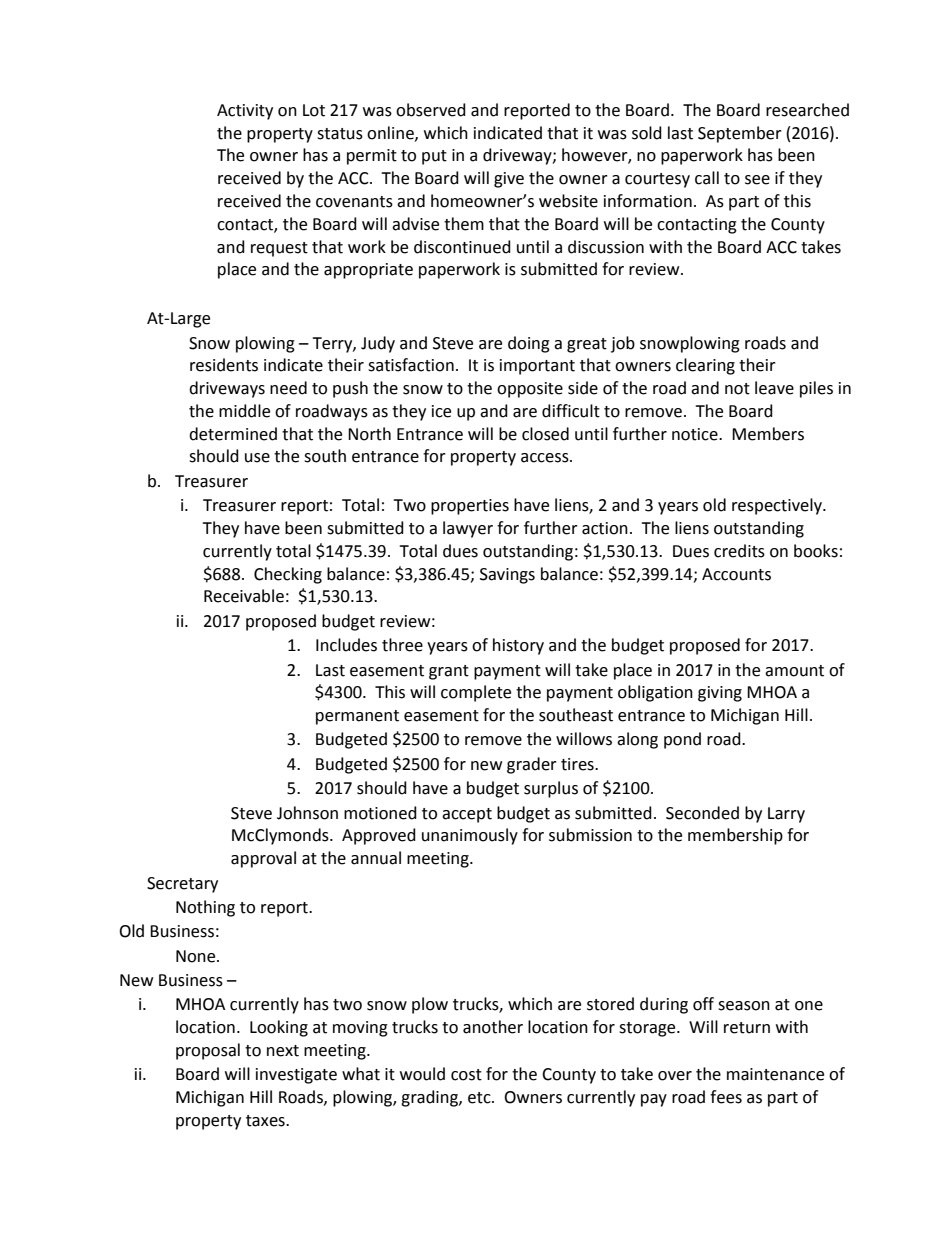  I want to click on give, so click(509, 180).
